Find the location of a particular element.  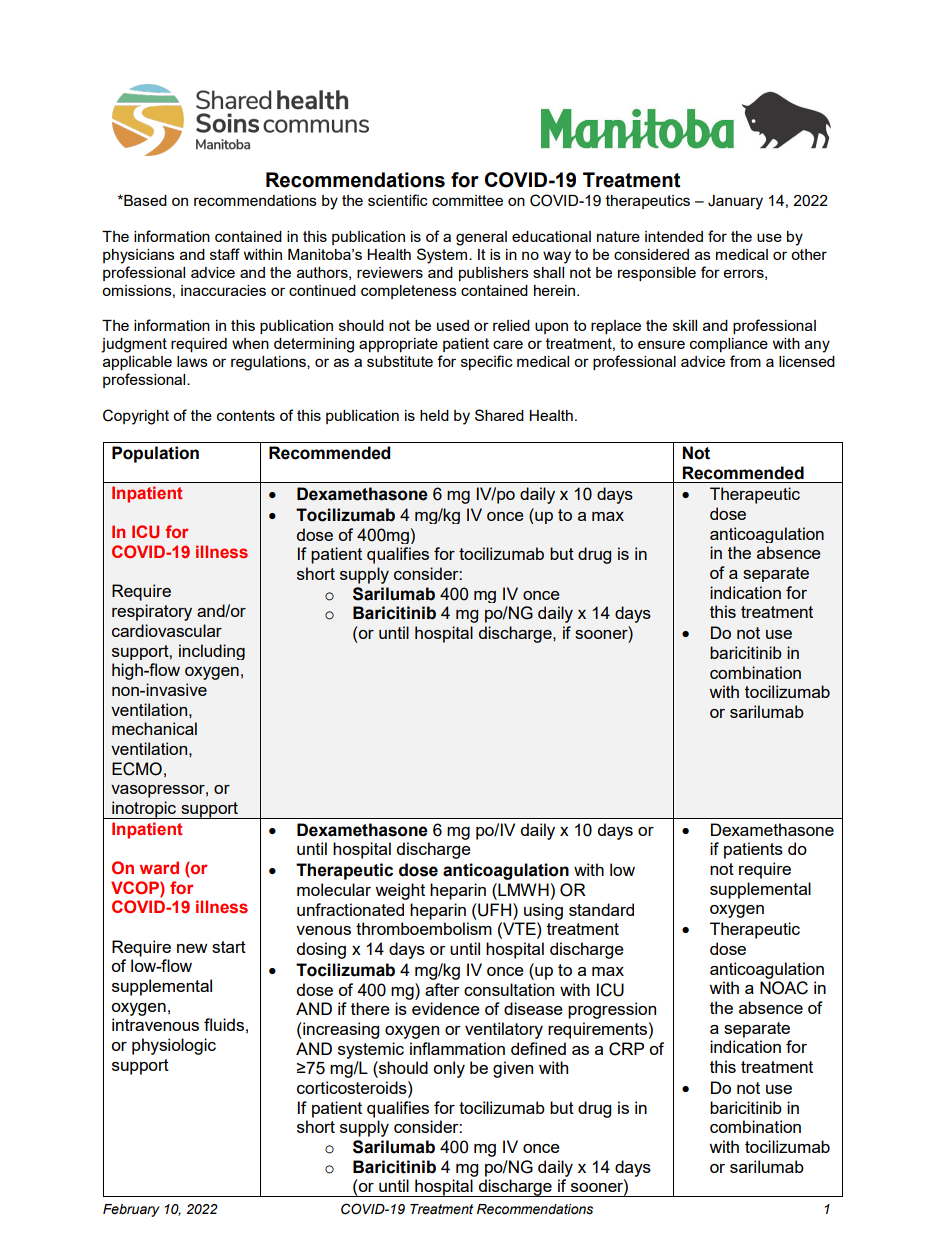

standard is located at coordinates (601, 909).
